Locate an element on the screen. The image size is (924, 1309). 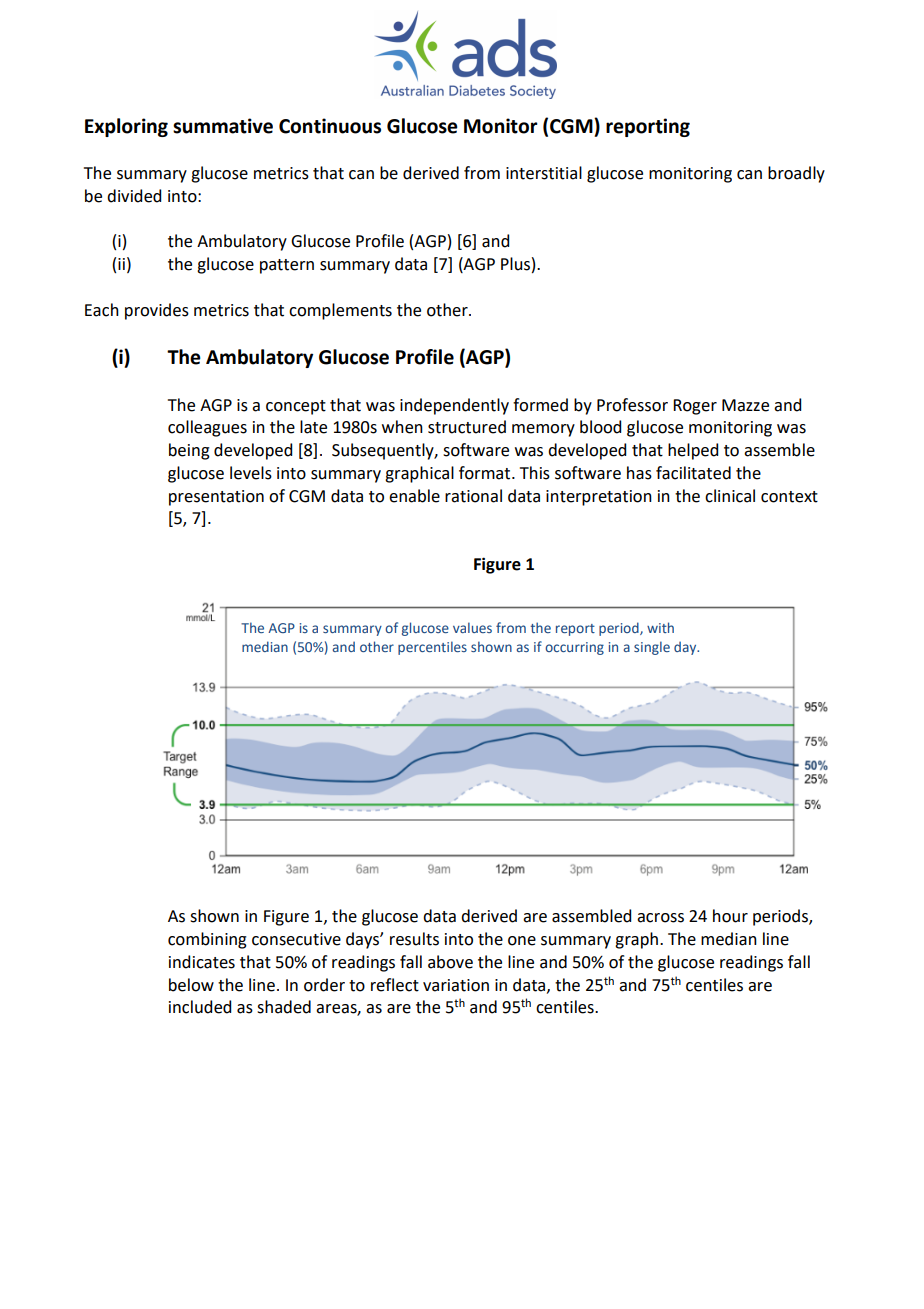
values is located at coordinates (472, 627).
